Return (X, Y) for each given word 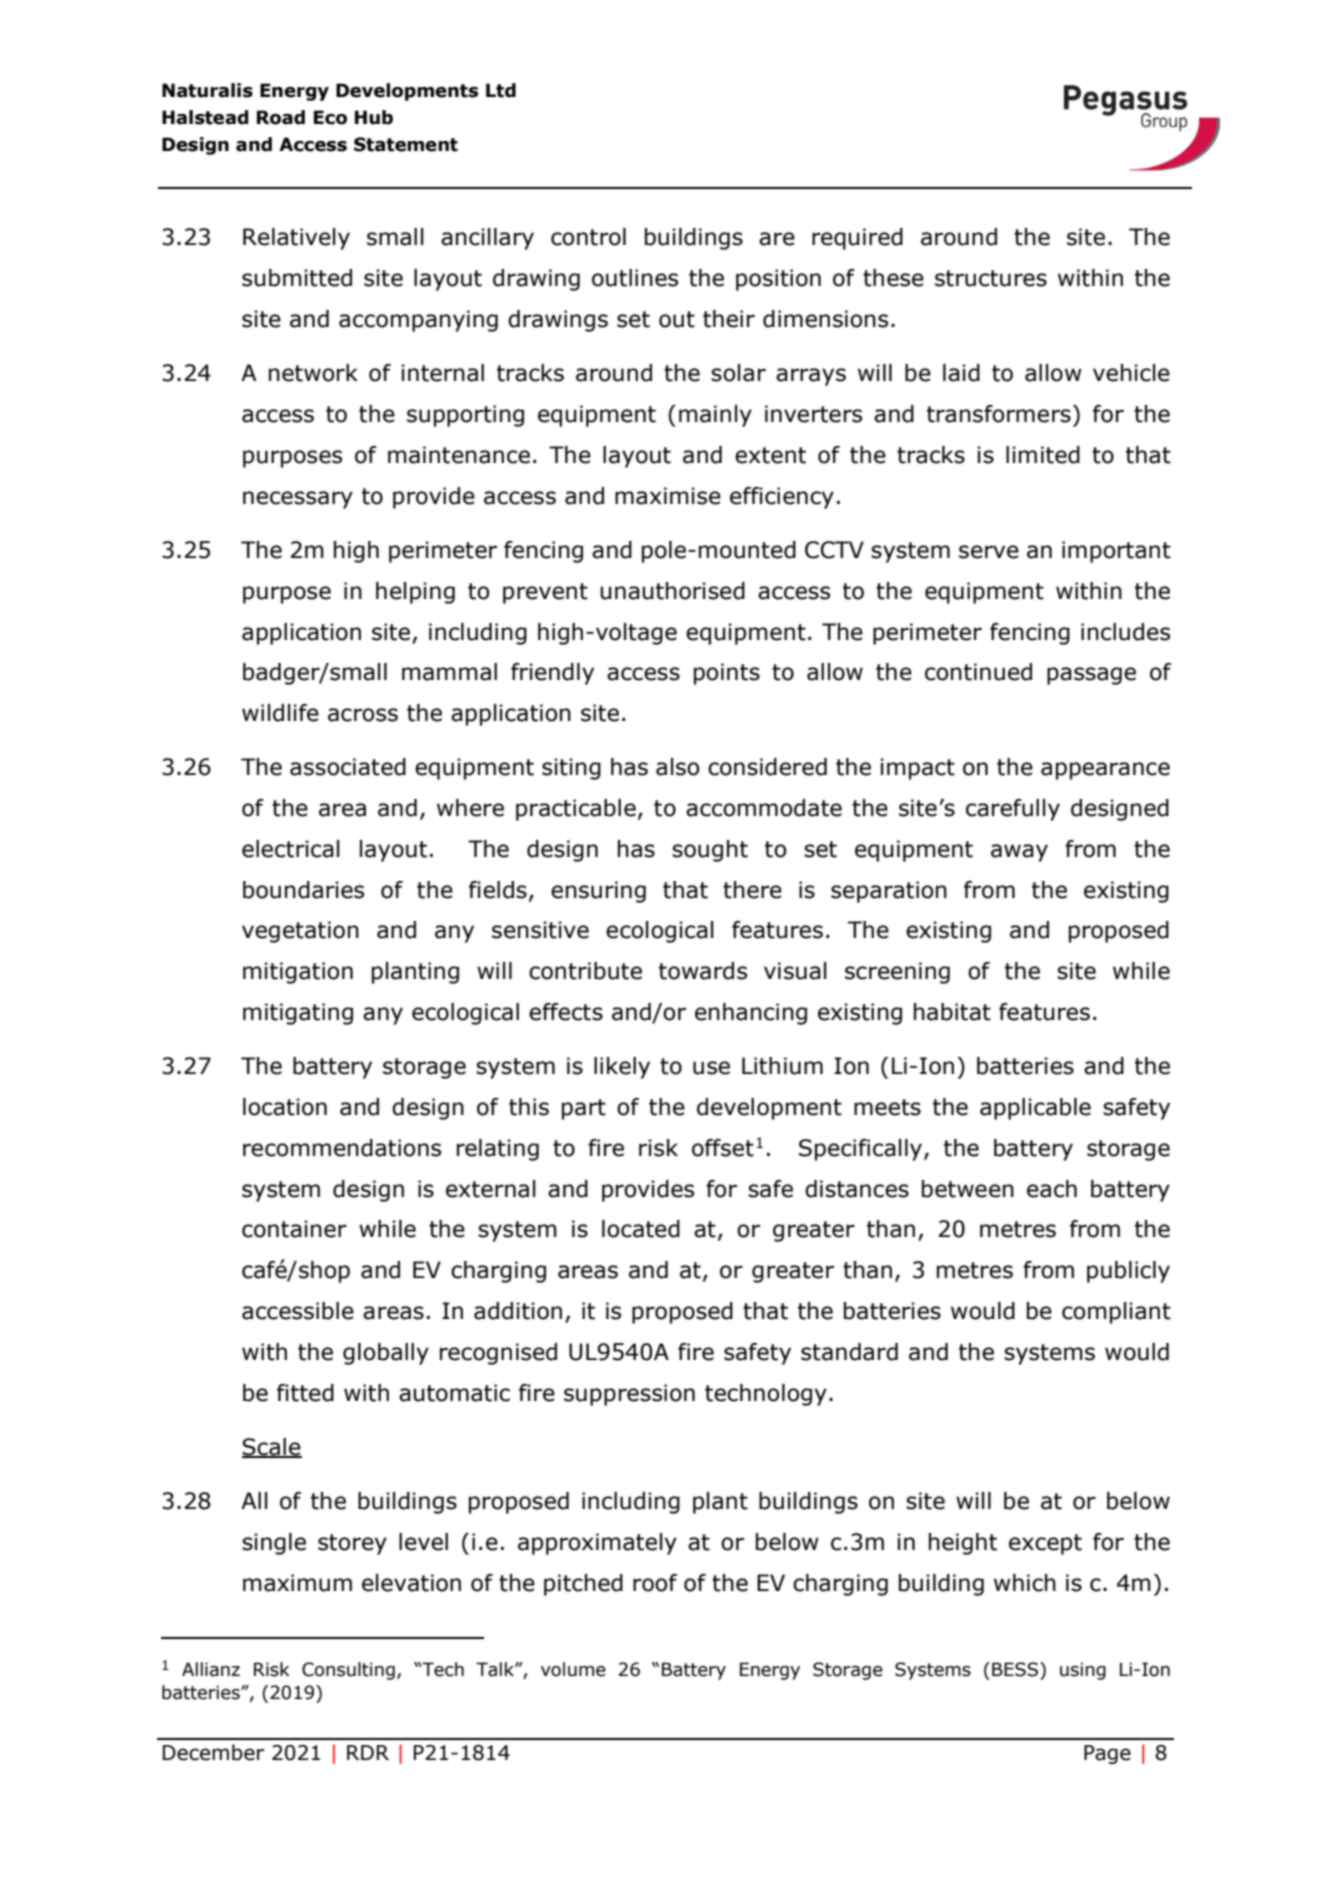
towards (703, 971)
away (1019, 853)
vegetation (300, 932)
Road (281, 117)
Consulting (348, 1671)
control (588, 237)
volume (573, 1669)
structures (991, 278)
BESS (1015, 1669)
